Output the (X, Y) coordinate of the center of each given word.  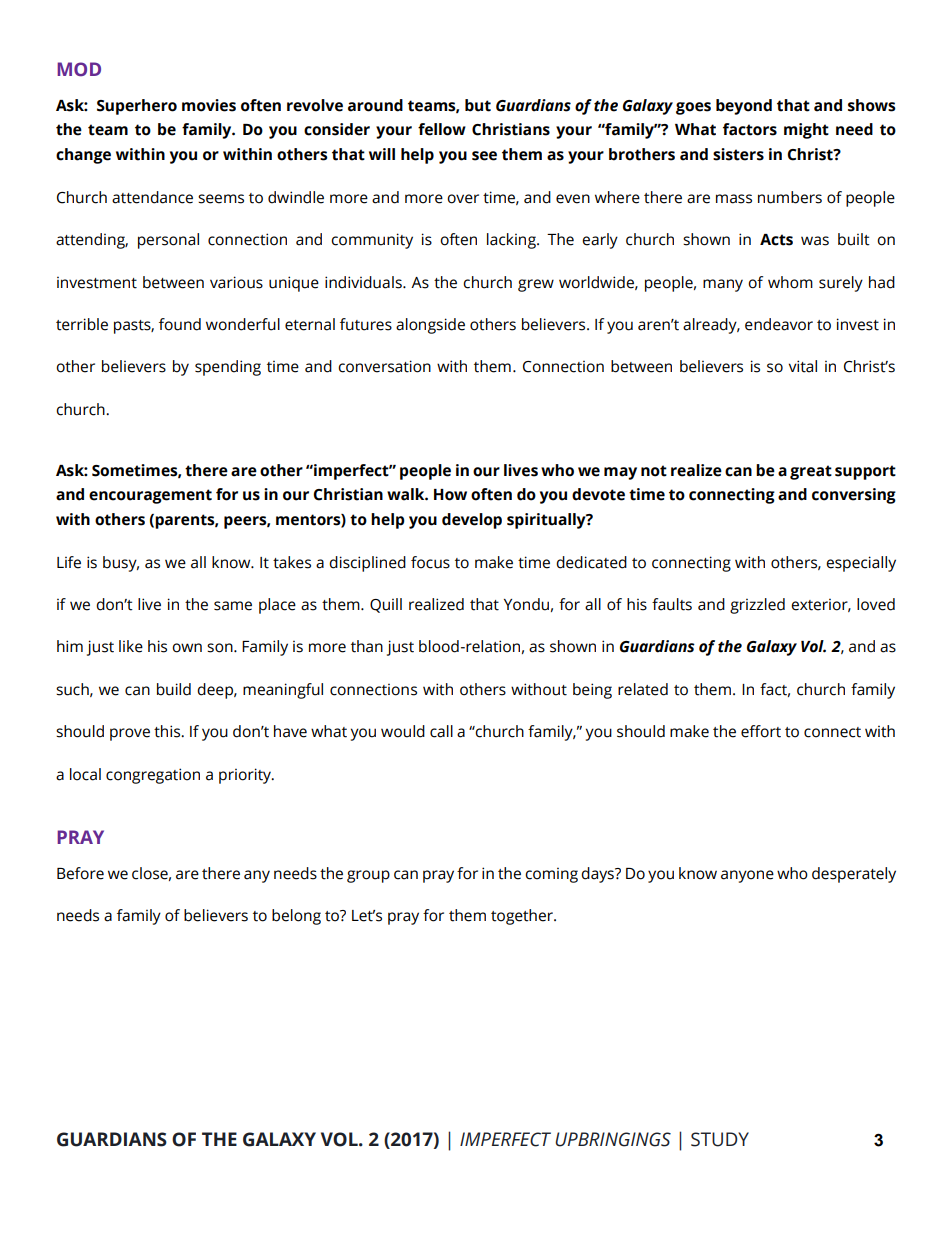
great (811, 472)
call (441, 731)
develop (472, 521)
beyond (744, 107)
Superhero (137, 107)
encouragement (150, 496)
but (478, 105)
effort (761, 731)
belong (296, 917)
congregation (153, 776)
